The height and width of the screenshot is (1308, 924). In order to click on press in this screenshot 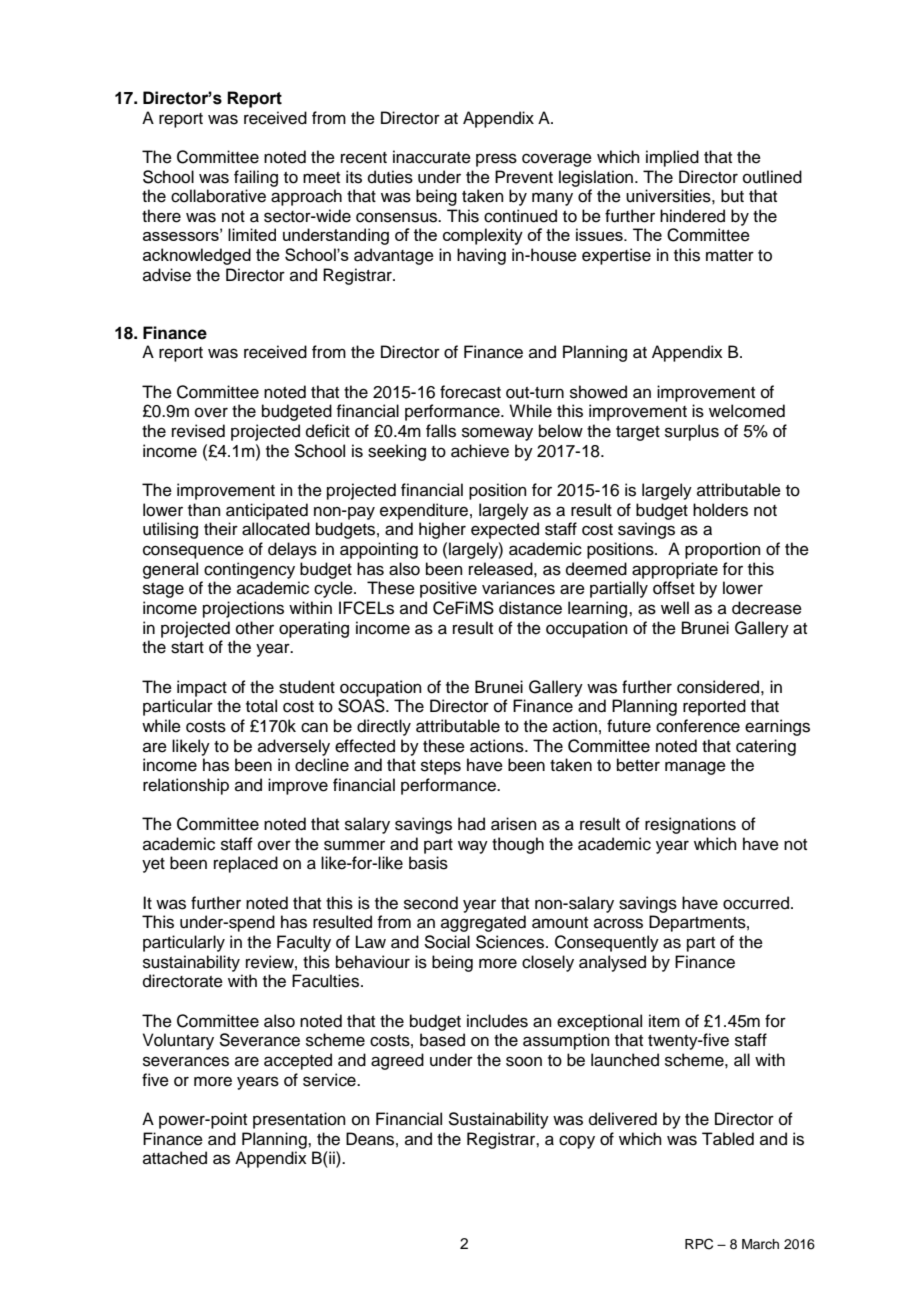, I will do `click(496, 160)`.
